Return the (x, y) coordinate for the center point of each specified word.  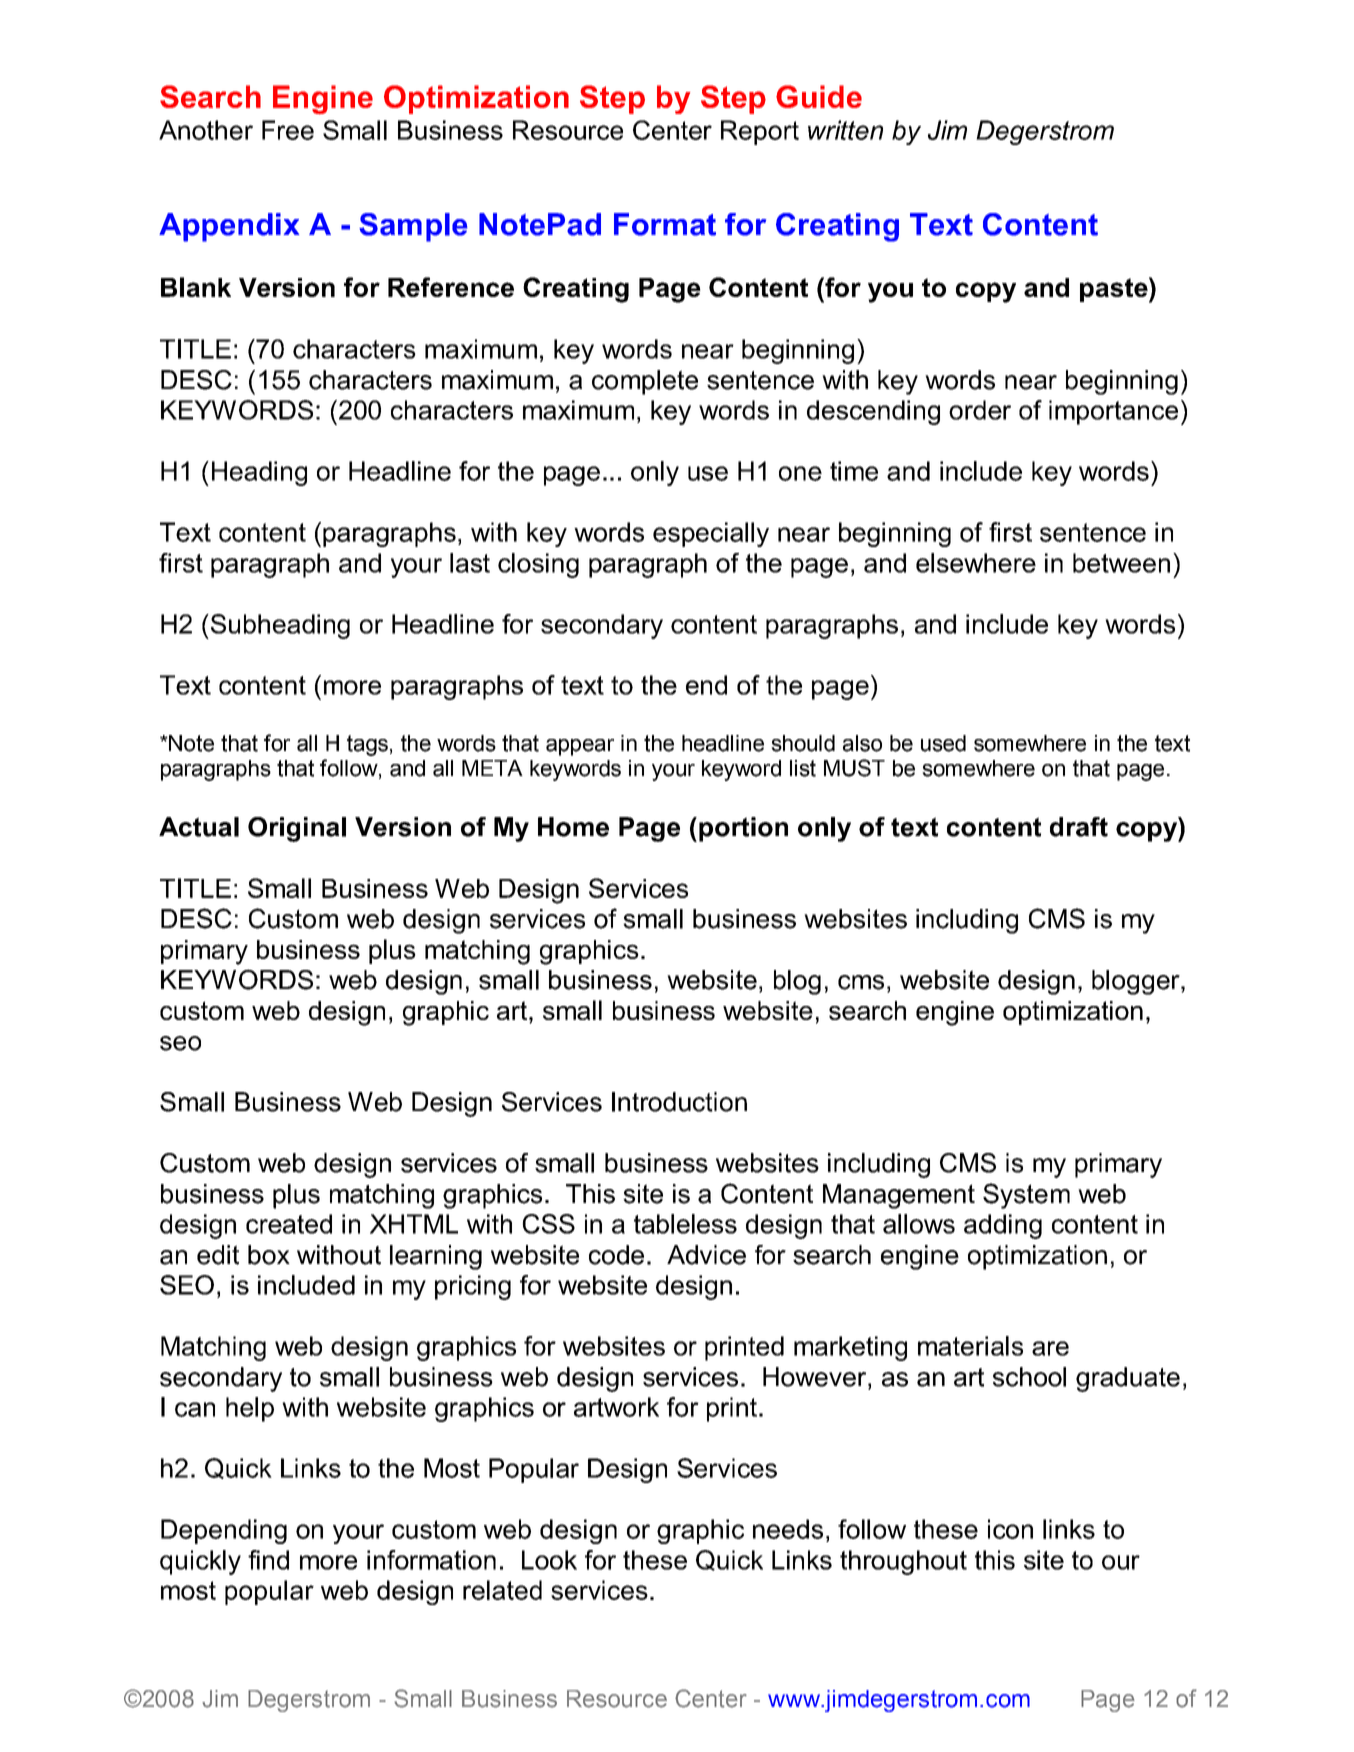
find (268, 1560)
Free (288, 130)
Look (549, 1560)
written (845, 130)
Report (760, 132)
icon (1010, 1529)
